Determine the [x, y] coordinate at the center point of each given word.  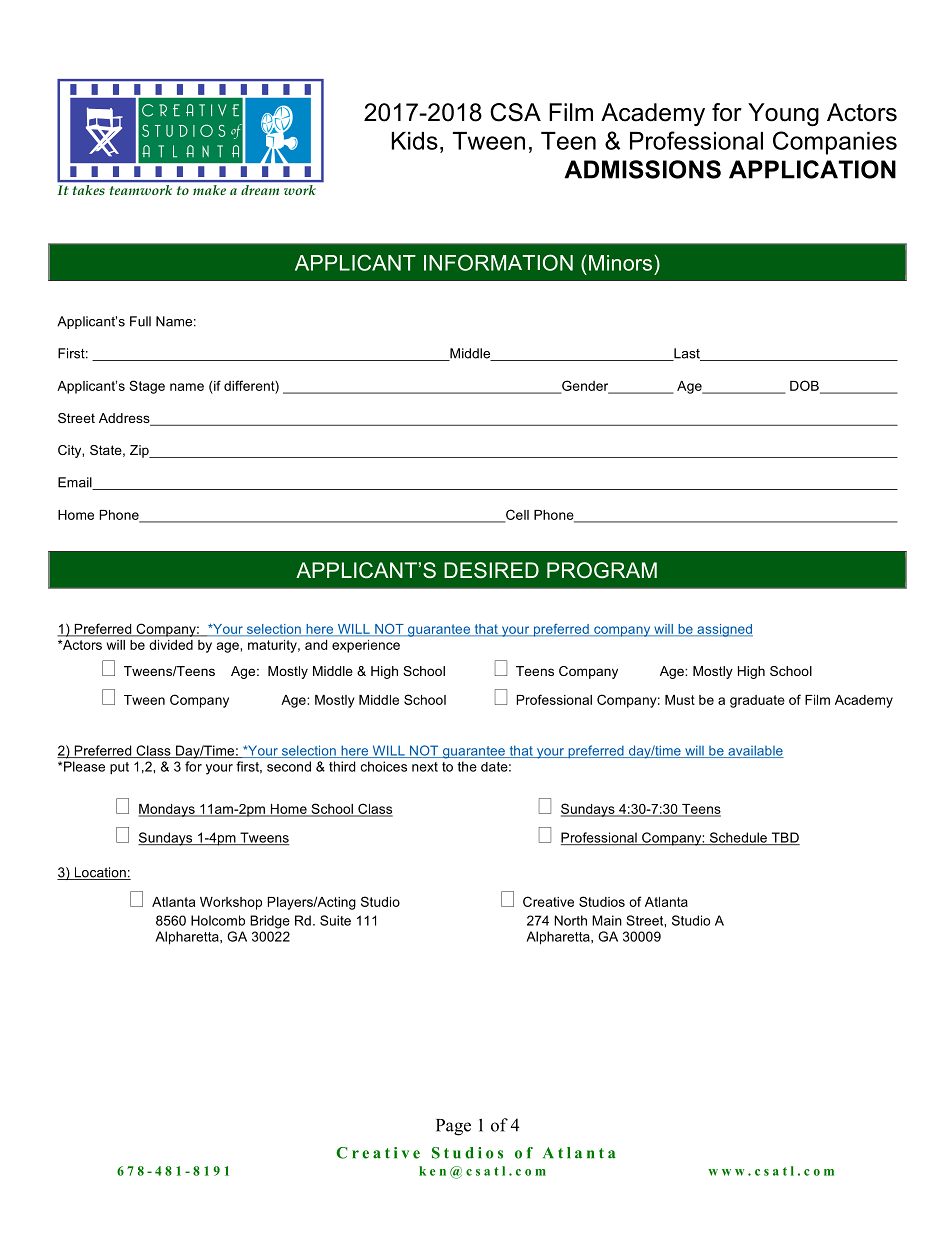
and [316, 645]
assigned [724, 630]
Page [453, 1127]
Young [783, 114]
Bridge [270, 922]
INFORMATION [498, 262]
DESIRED [491, 570]
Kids [415, 141]
